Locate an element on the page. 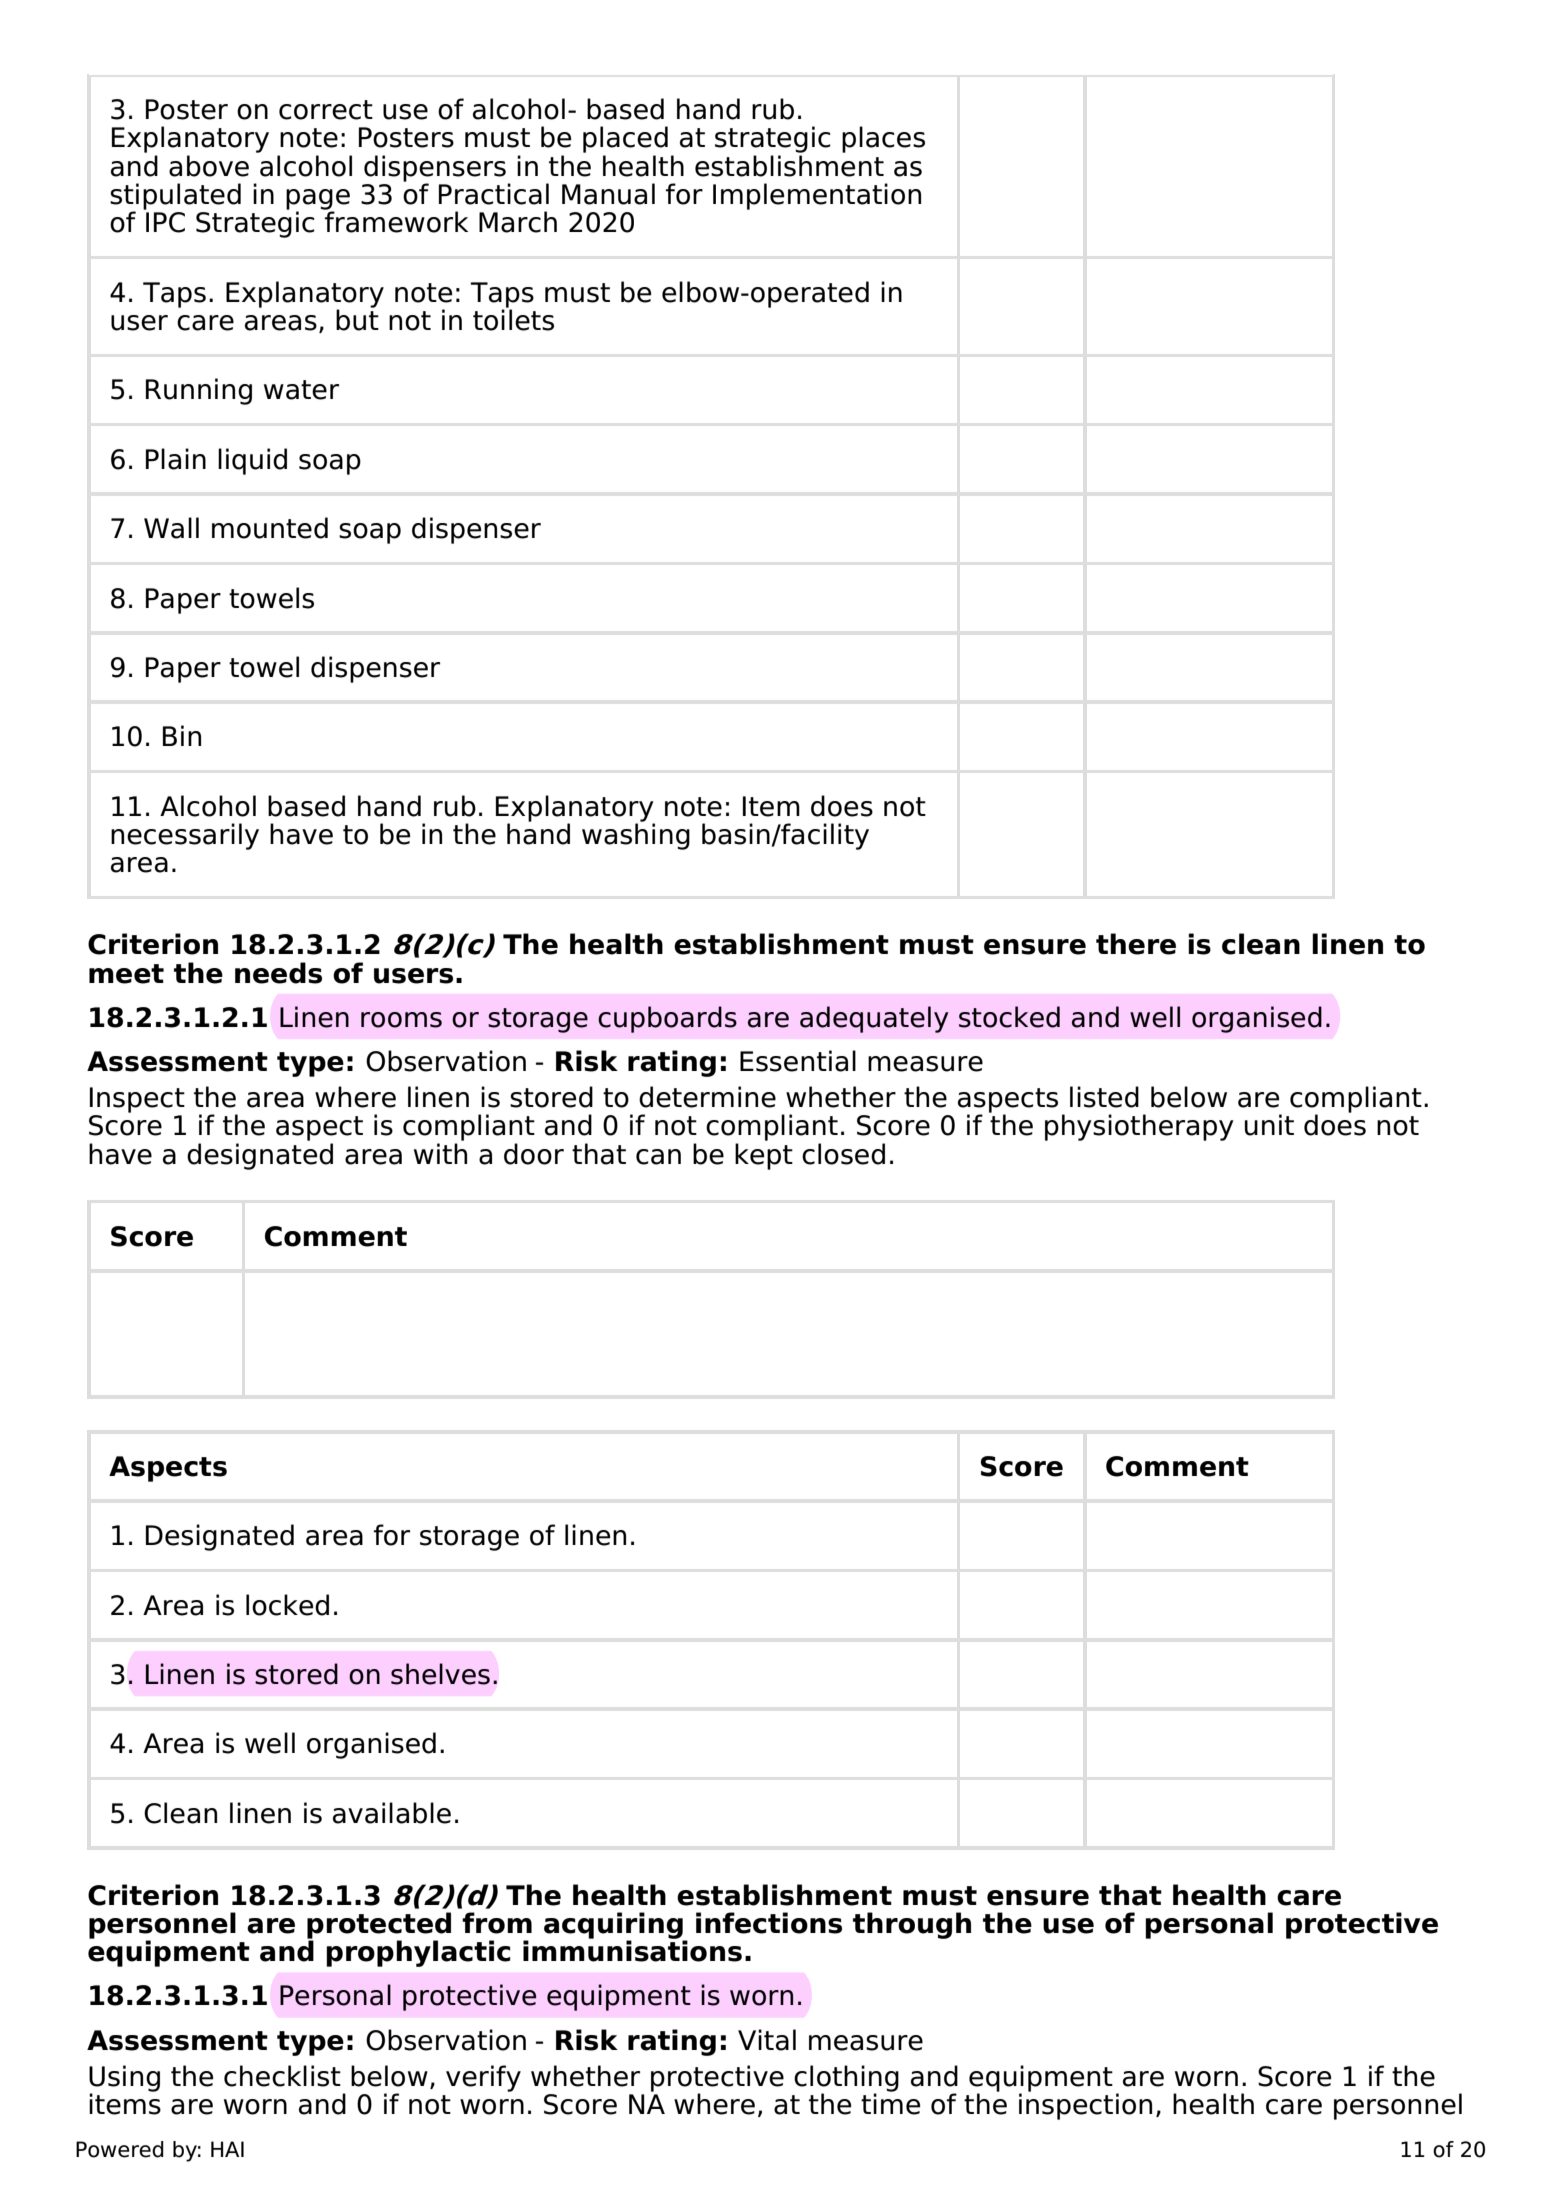 This image has height=2211, width=1562. placed is located at coordinates (625, 139).
